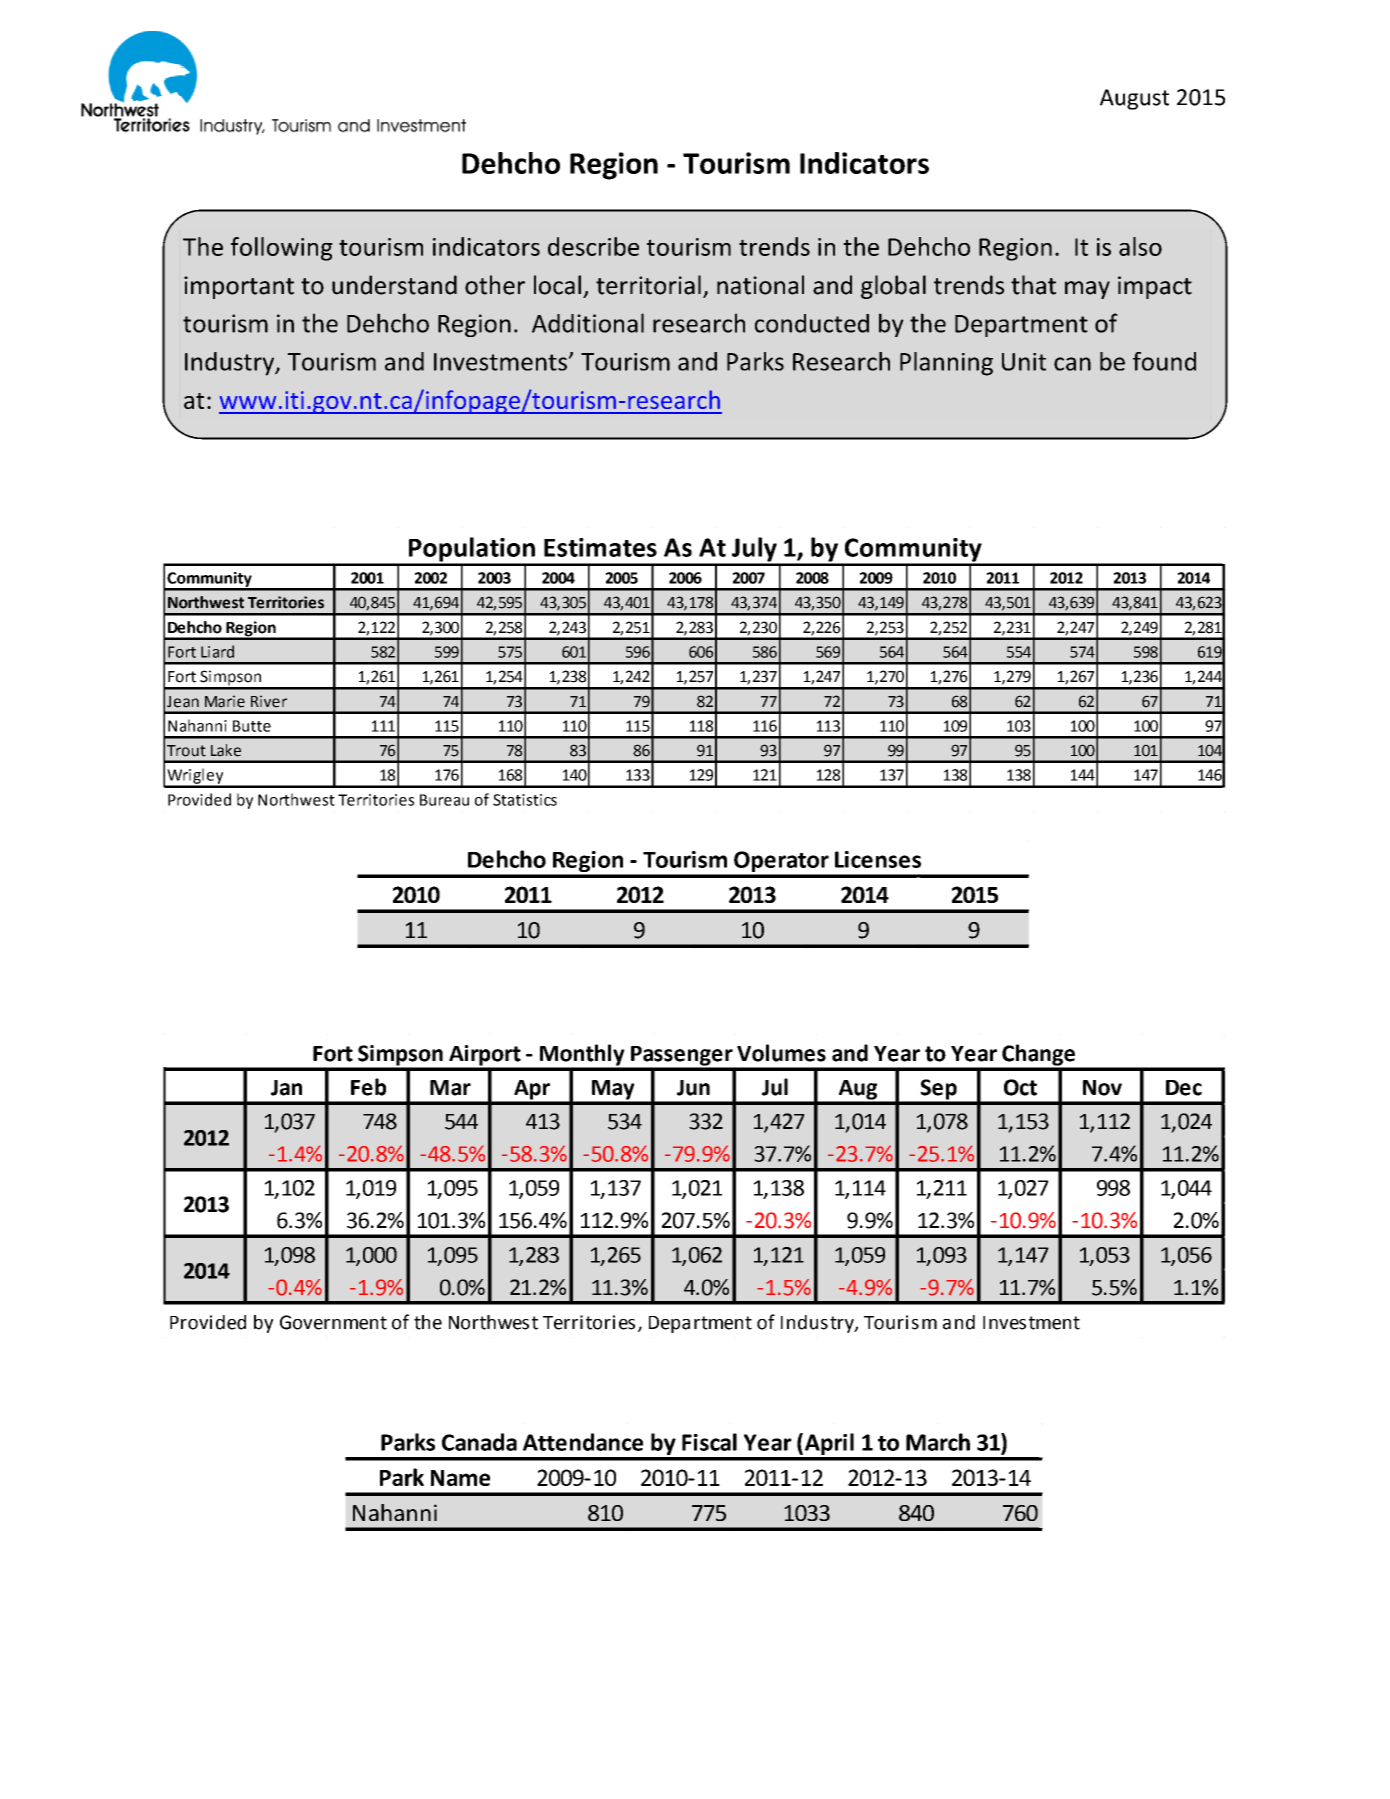 The width and height of the screenshot is (1390, 1799). What do you see at coordinates (525, 800) in the screenshot?
I see `Statistics` at bounding box center [525, 800].
